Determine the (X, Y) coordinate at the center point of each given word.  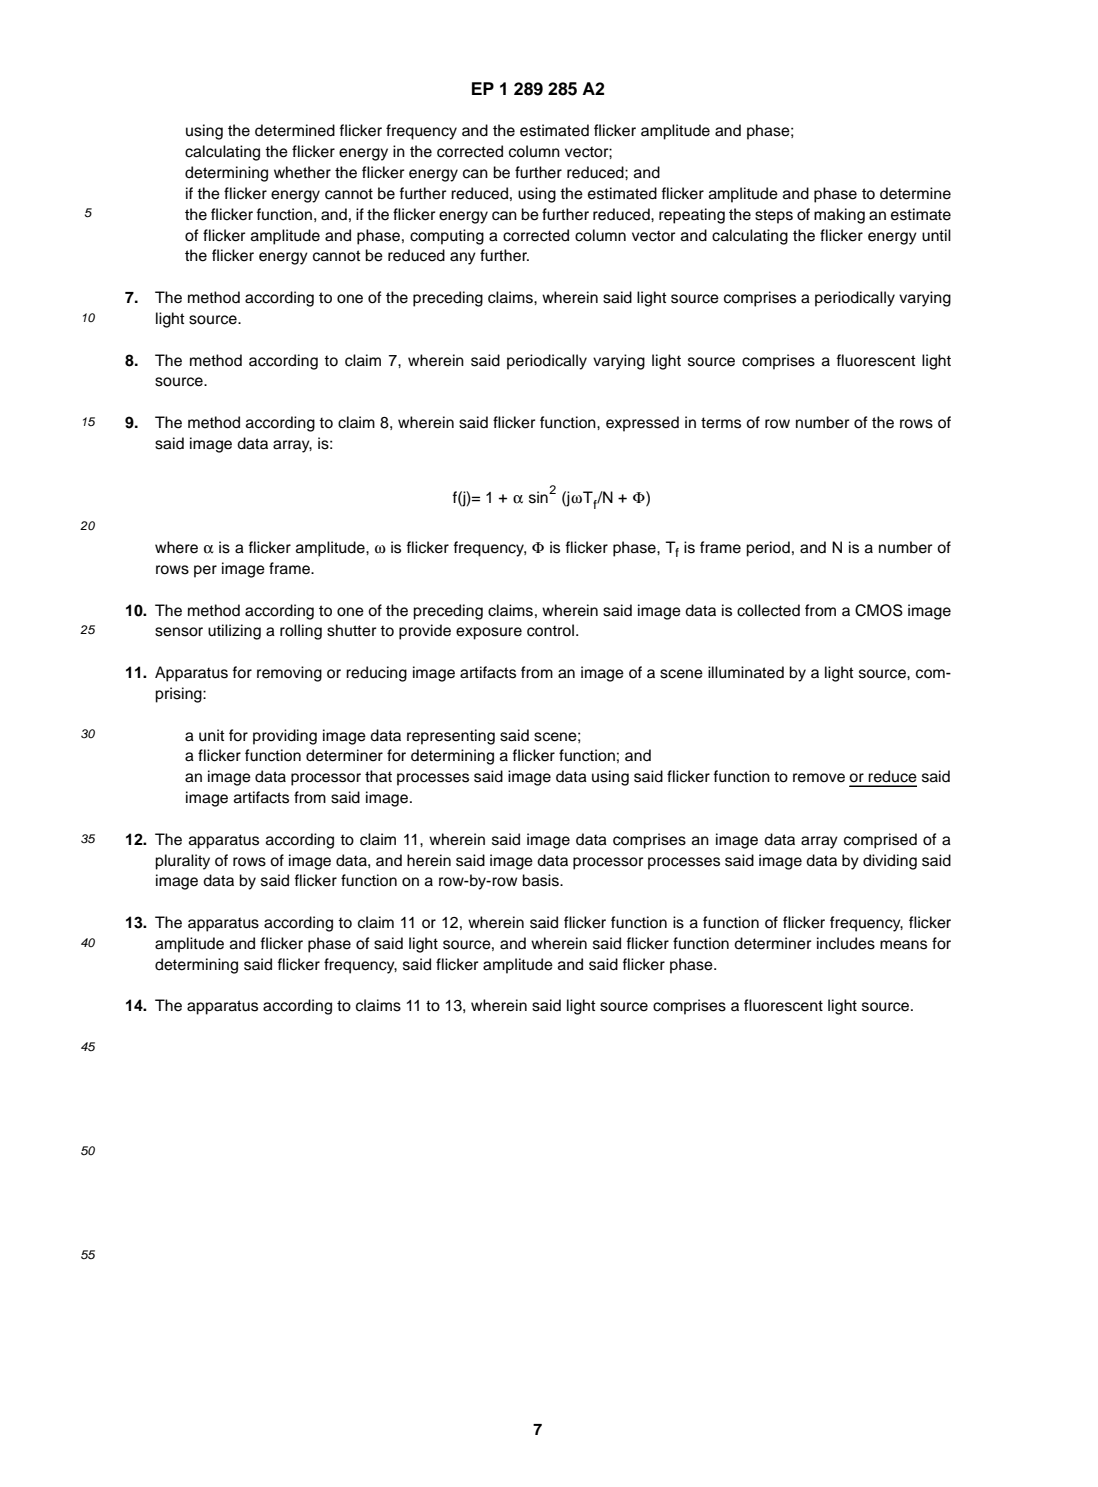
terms (721, 423)
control (550, 630)
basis (541, 880)
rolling (301, 632)
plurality (182, 862)
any (463, 258)
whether (302, 172)
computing (447, 237)
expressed (642, 424)
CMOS (879, 610)
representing (451, 737)
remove (819, 778)
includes (846, 943)
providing (285, 737)
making (839, 216)
